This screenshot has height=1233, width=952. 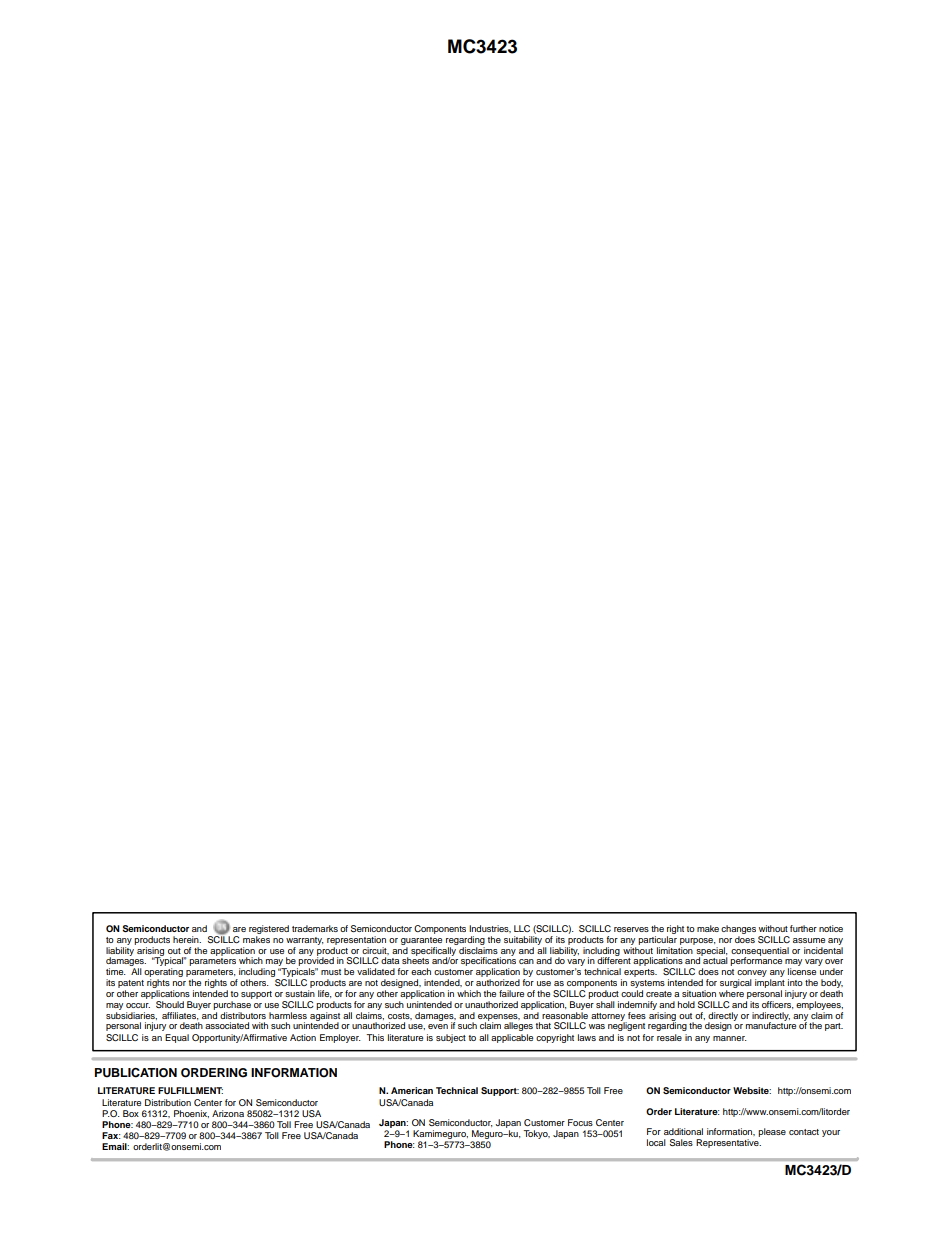 I want to click on Equal, so click(x=177, y=1038).
